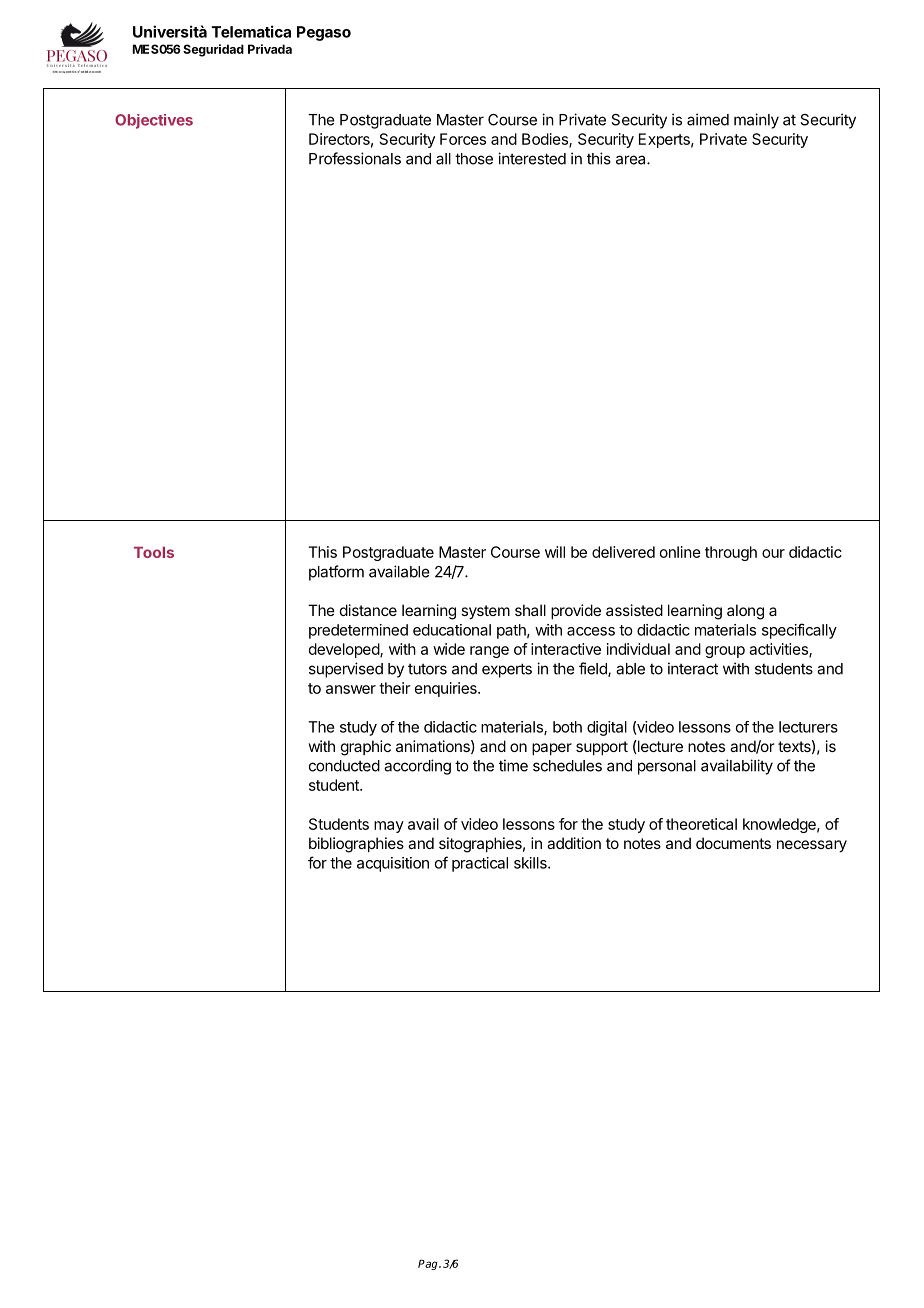  I want to click on documents, so click(733, 843).
